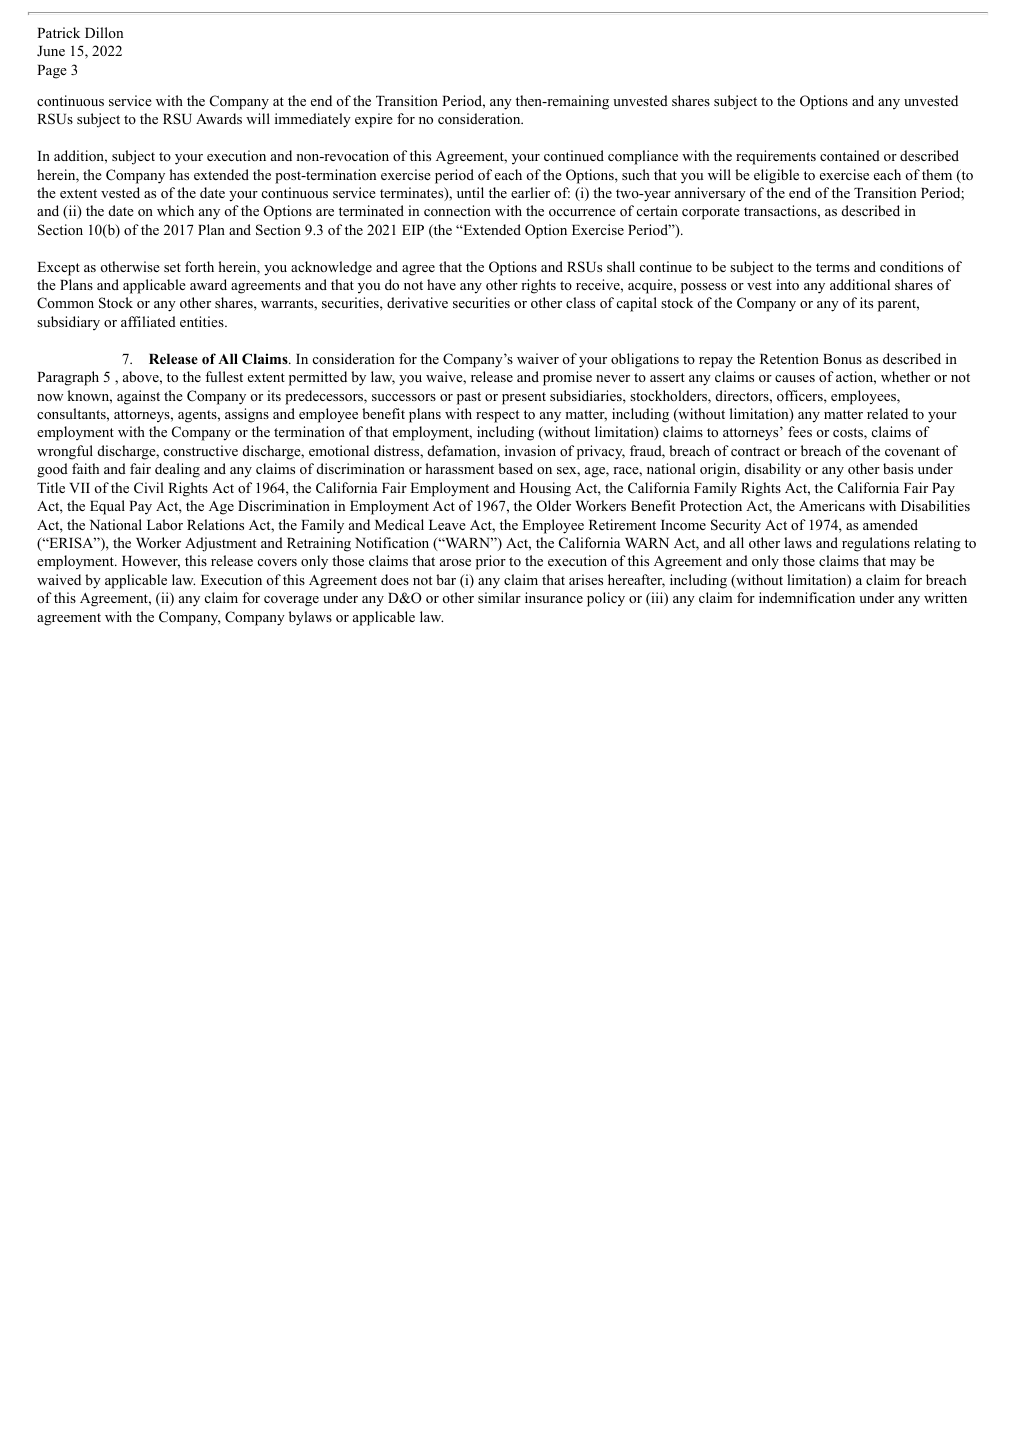 The width and height of the document is (1015, 1436). I want to click on contained, so click(850, 155).
